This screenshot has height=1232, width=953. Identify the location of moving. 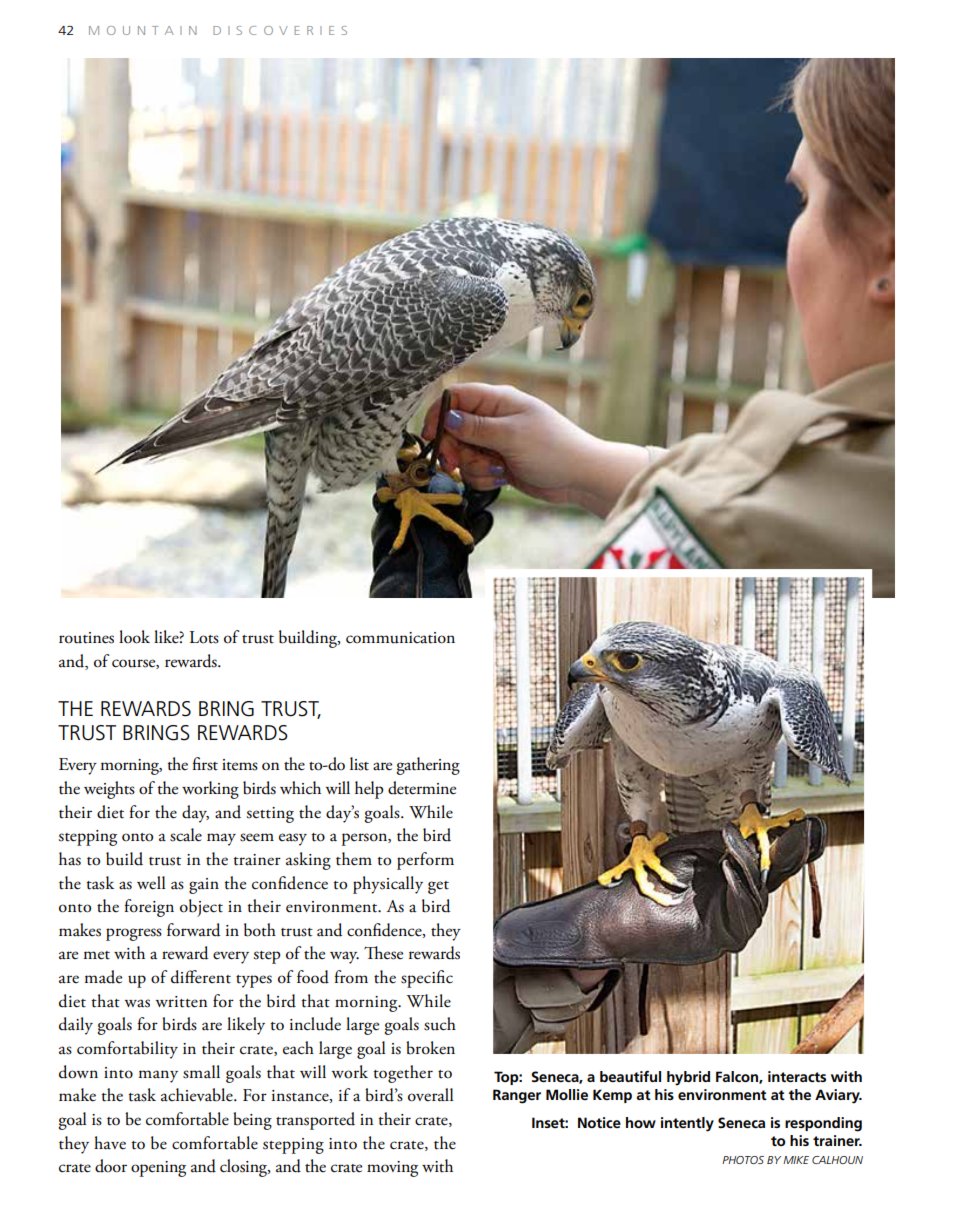
(392, 1169).
